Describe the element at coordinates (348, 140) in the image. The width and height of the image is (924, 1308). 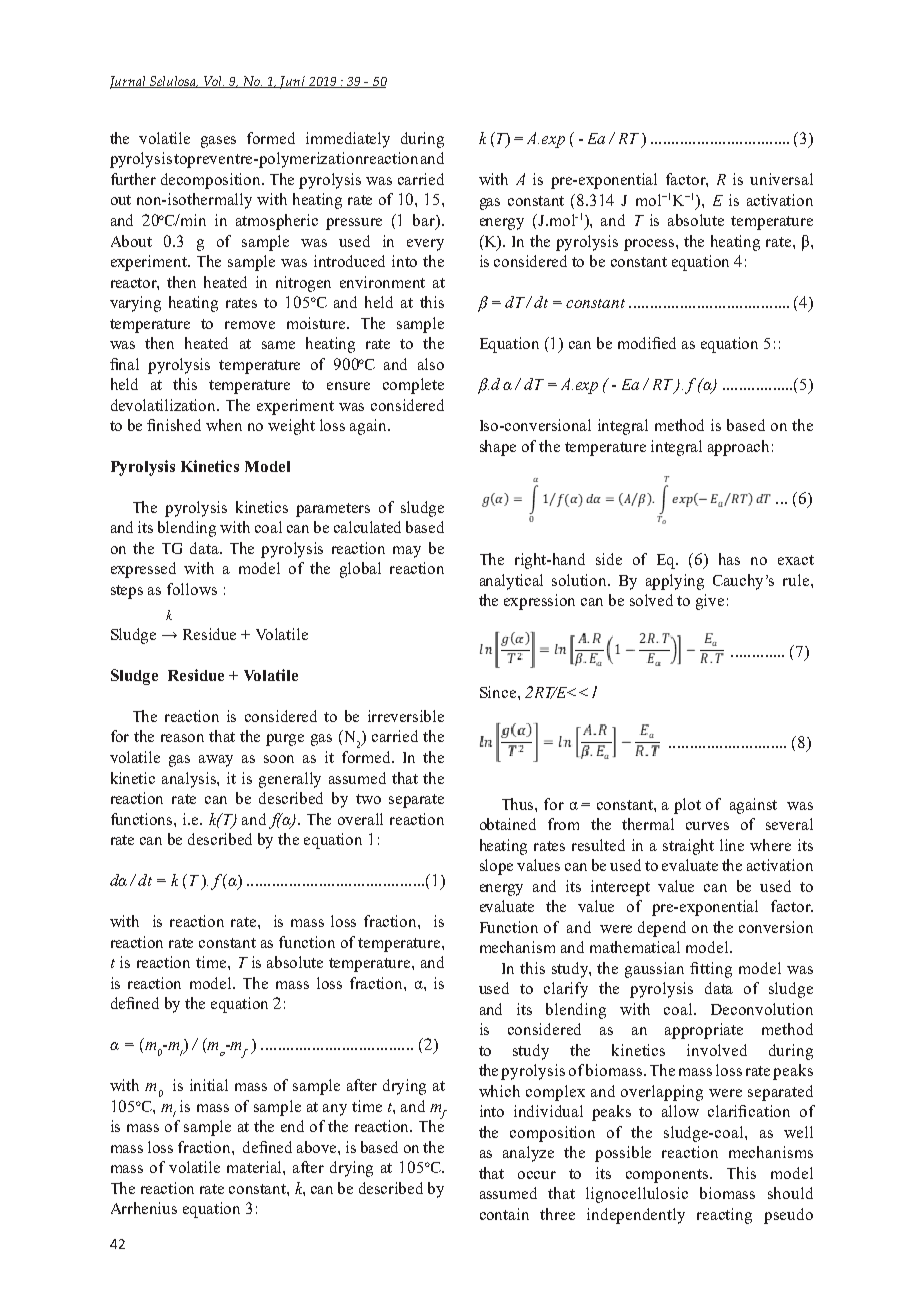
I see `immediately` at that location.
